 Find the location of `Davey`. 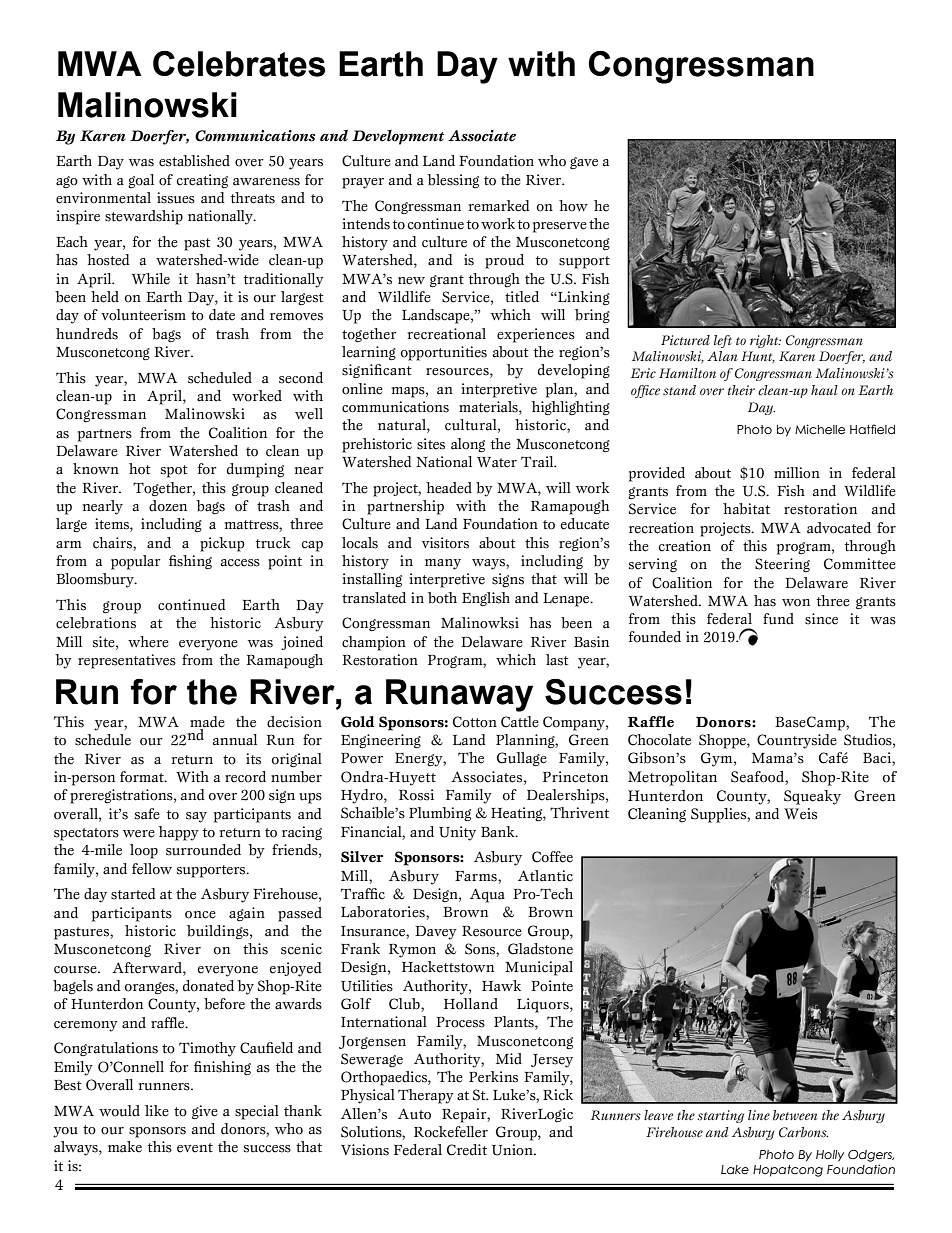

Davey is located at coordinates (436, 933).
